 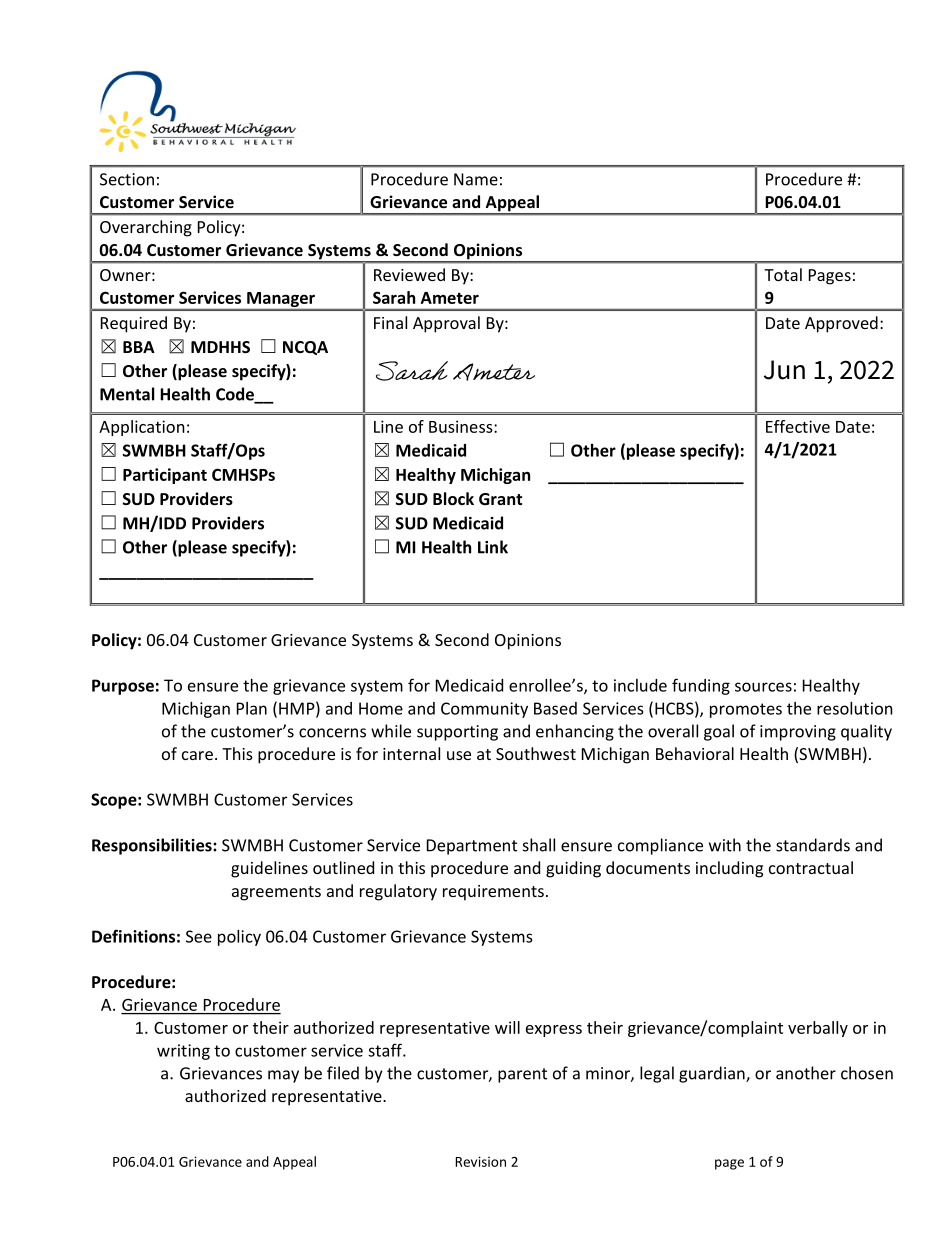 I want to click on may, so click(x=283, y=1076).
